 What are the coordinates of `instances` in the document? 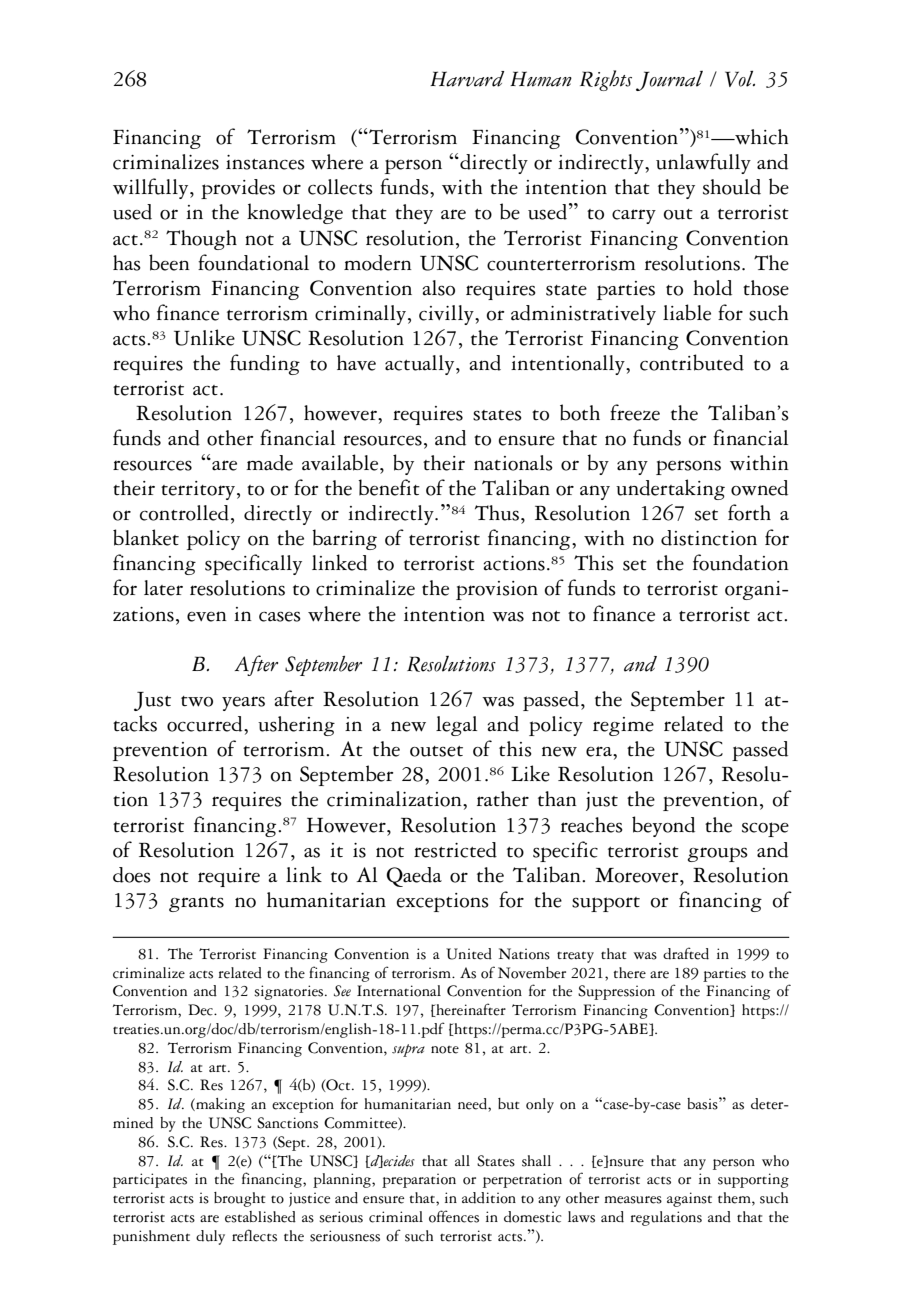 It's located at (265, 162).
